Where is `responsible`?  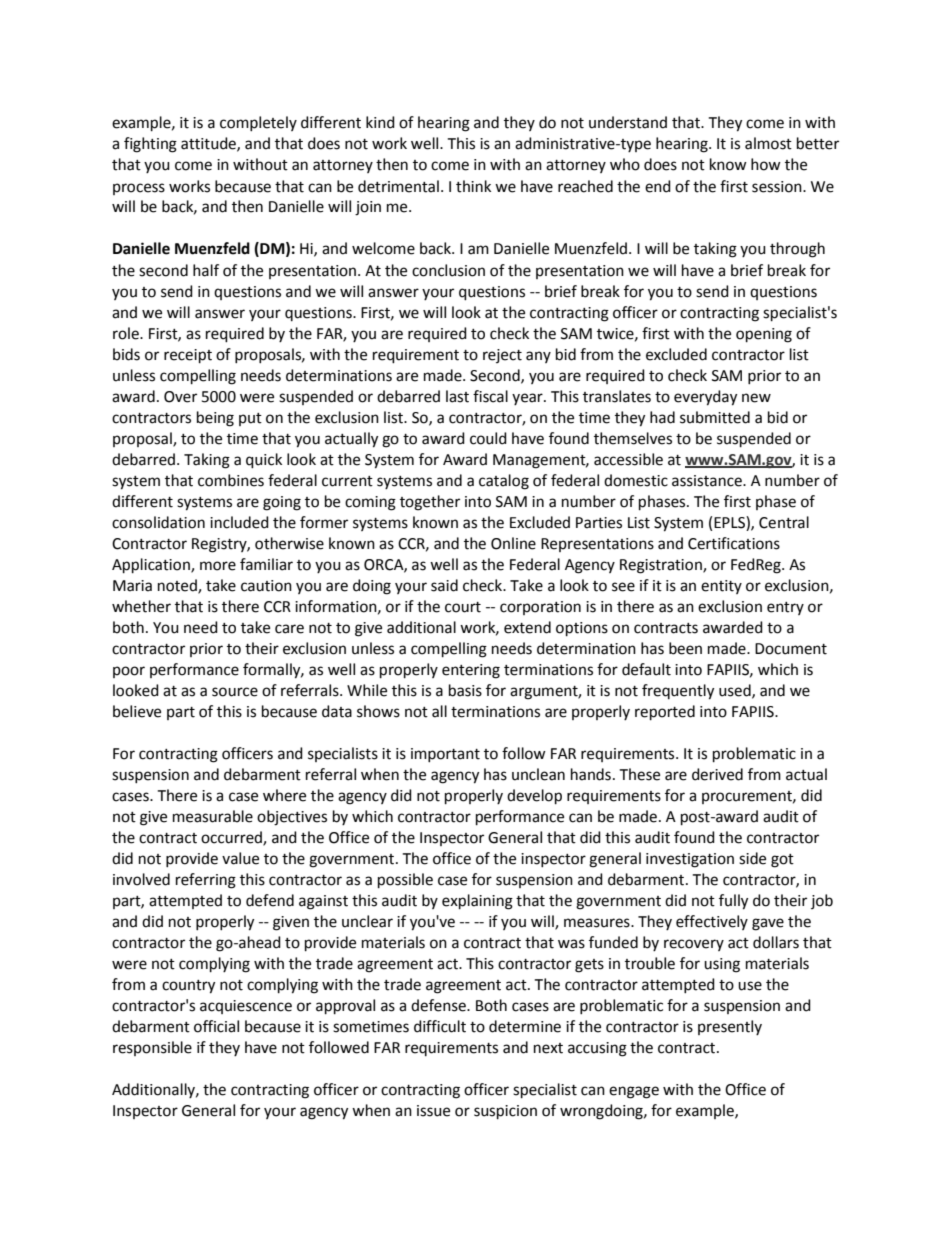 responsible is located at coordinates (152, 1048).
